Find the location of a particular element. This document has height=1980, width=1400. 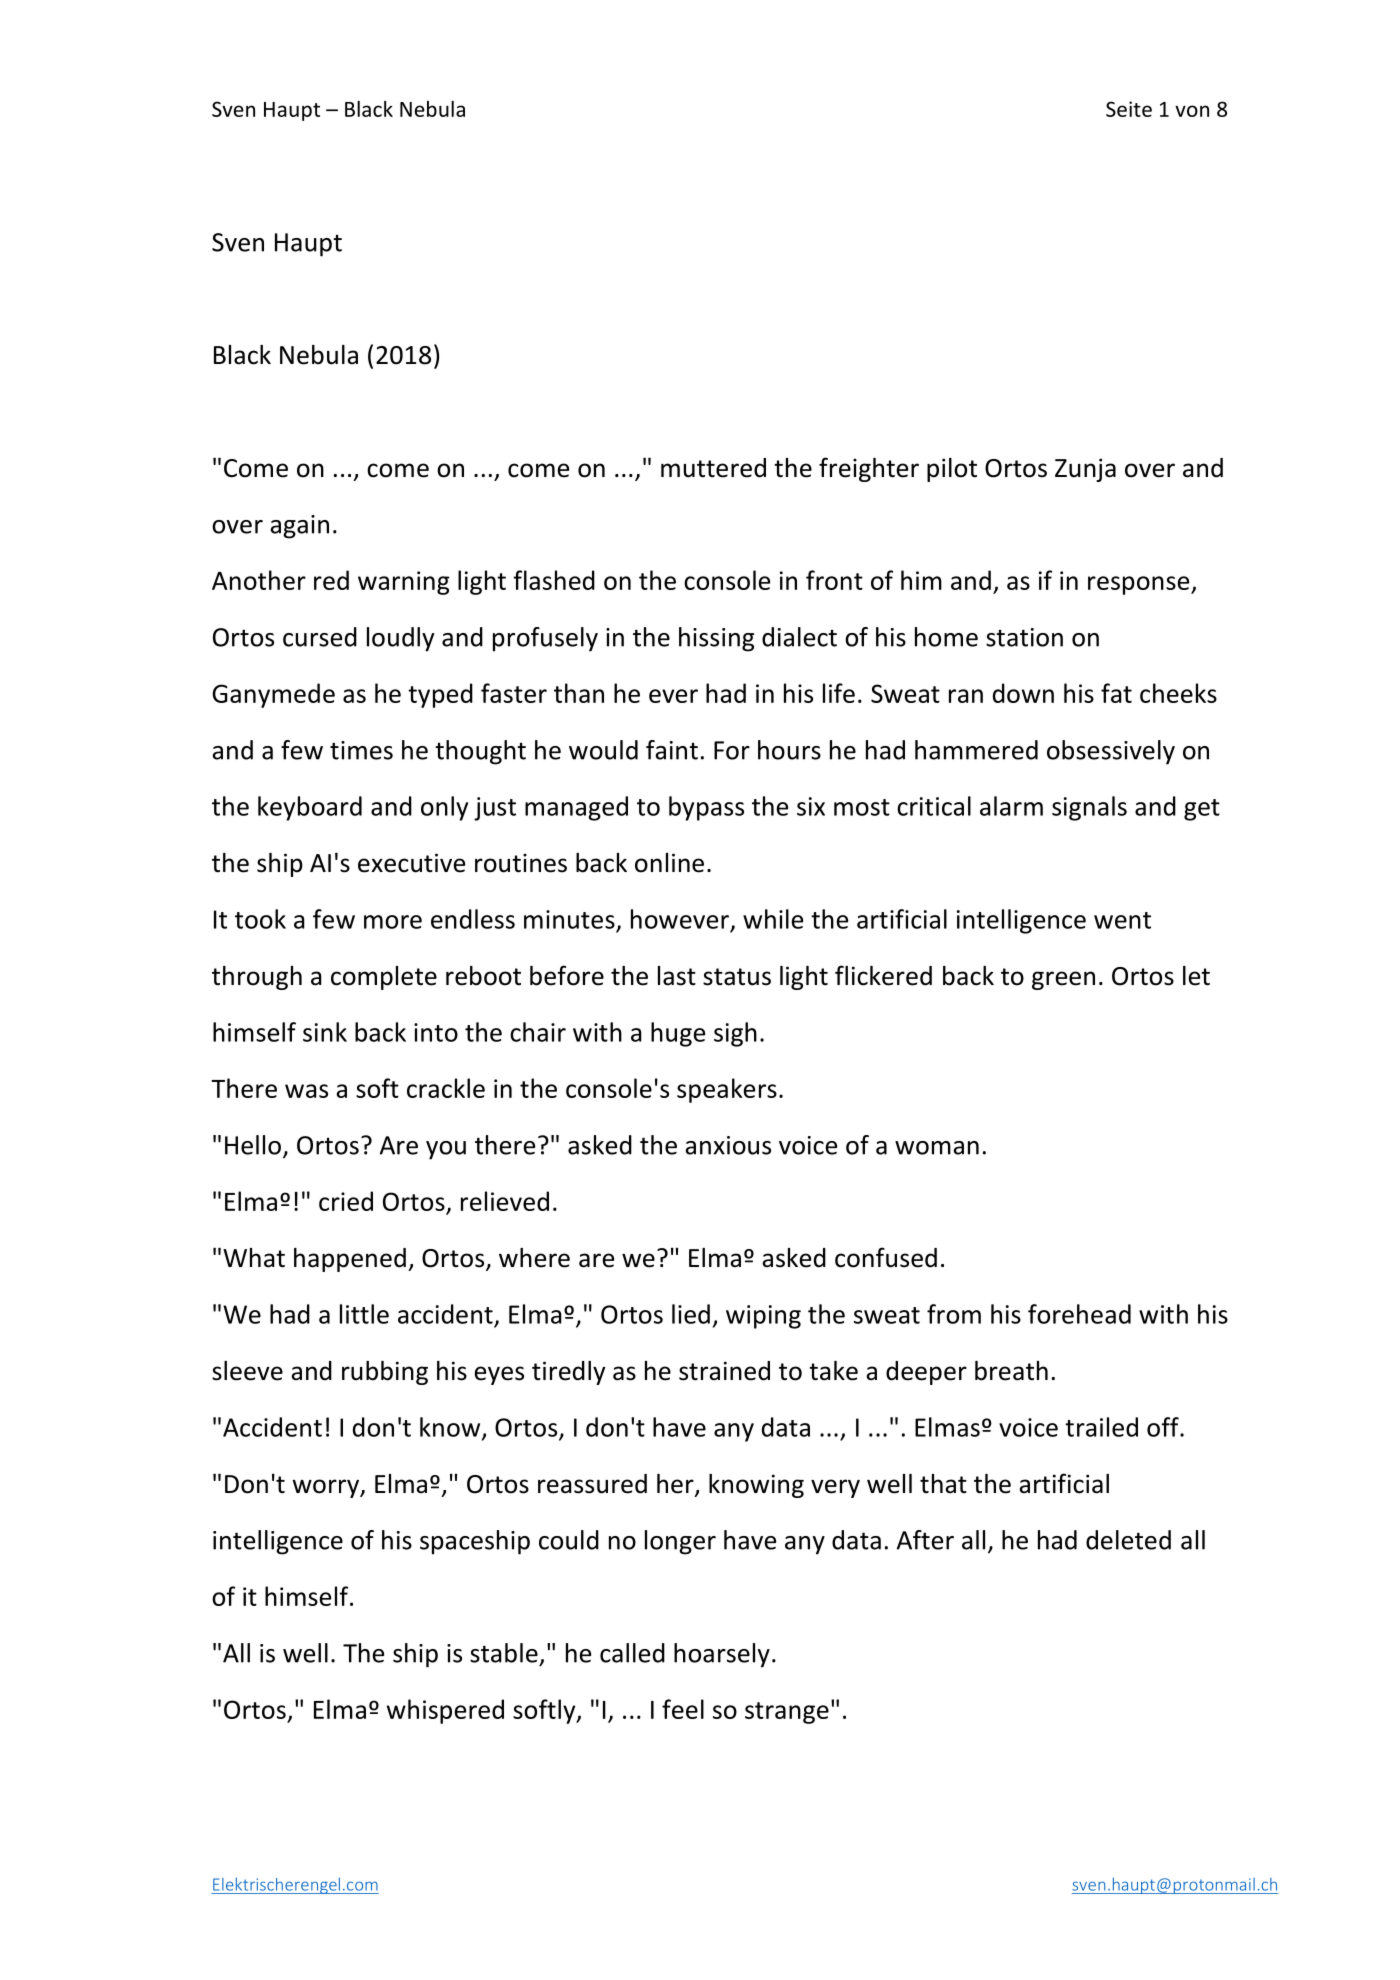

again is located at coordinates (299, 527).
